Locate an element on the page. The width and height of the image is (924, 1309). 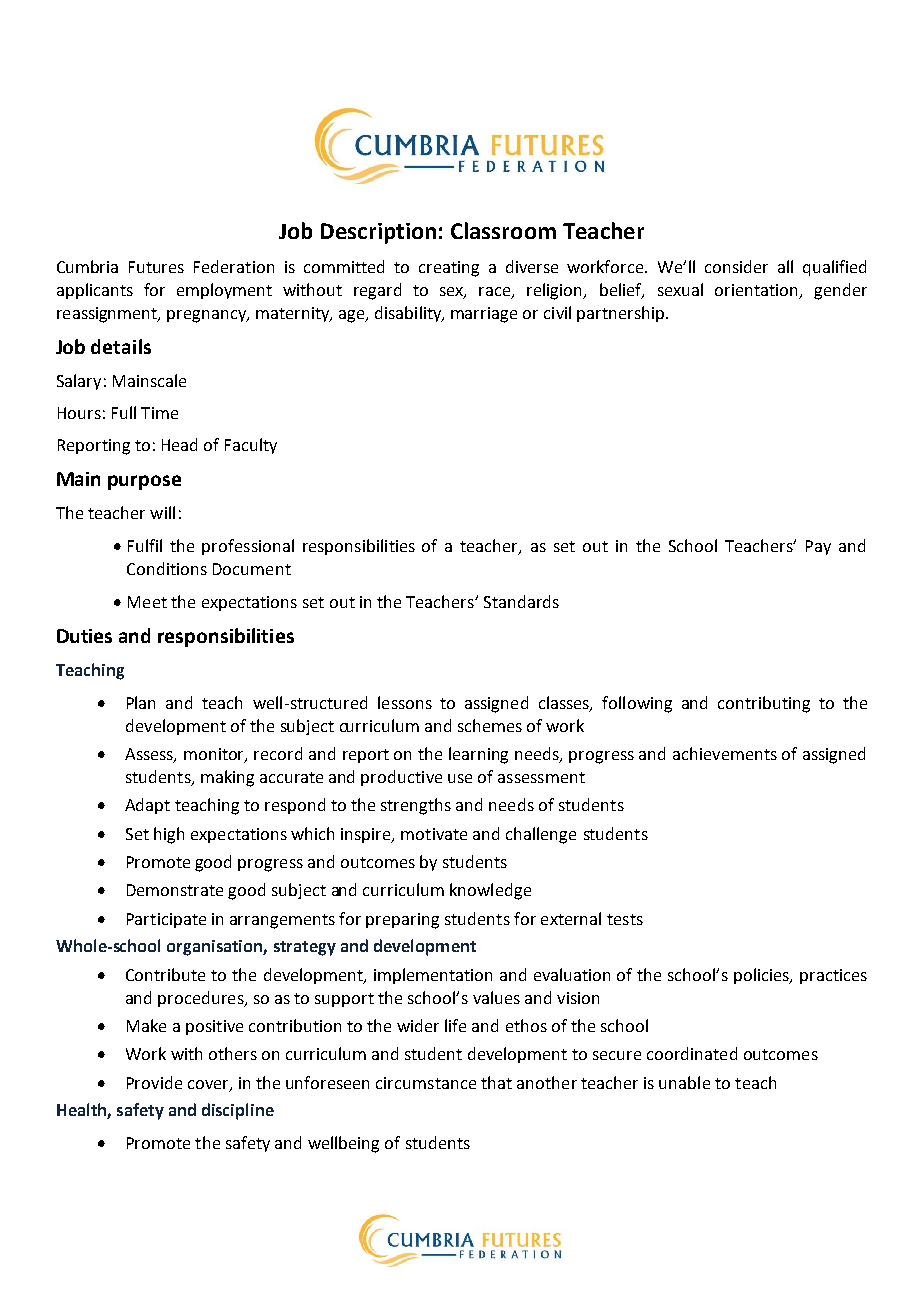
Provide is located at coordinates (154, 1082).
